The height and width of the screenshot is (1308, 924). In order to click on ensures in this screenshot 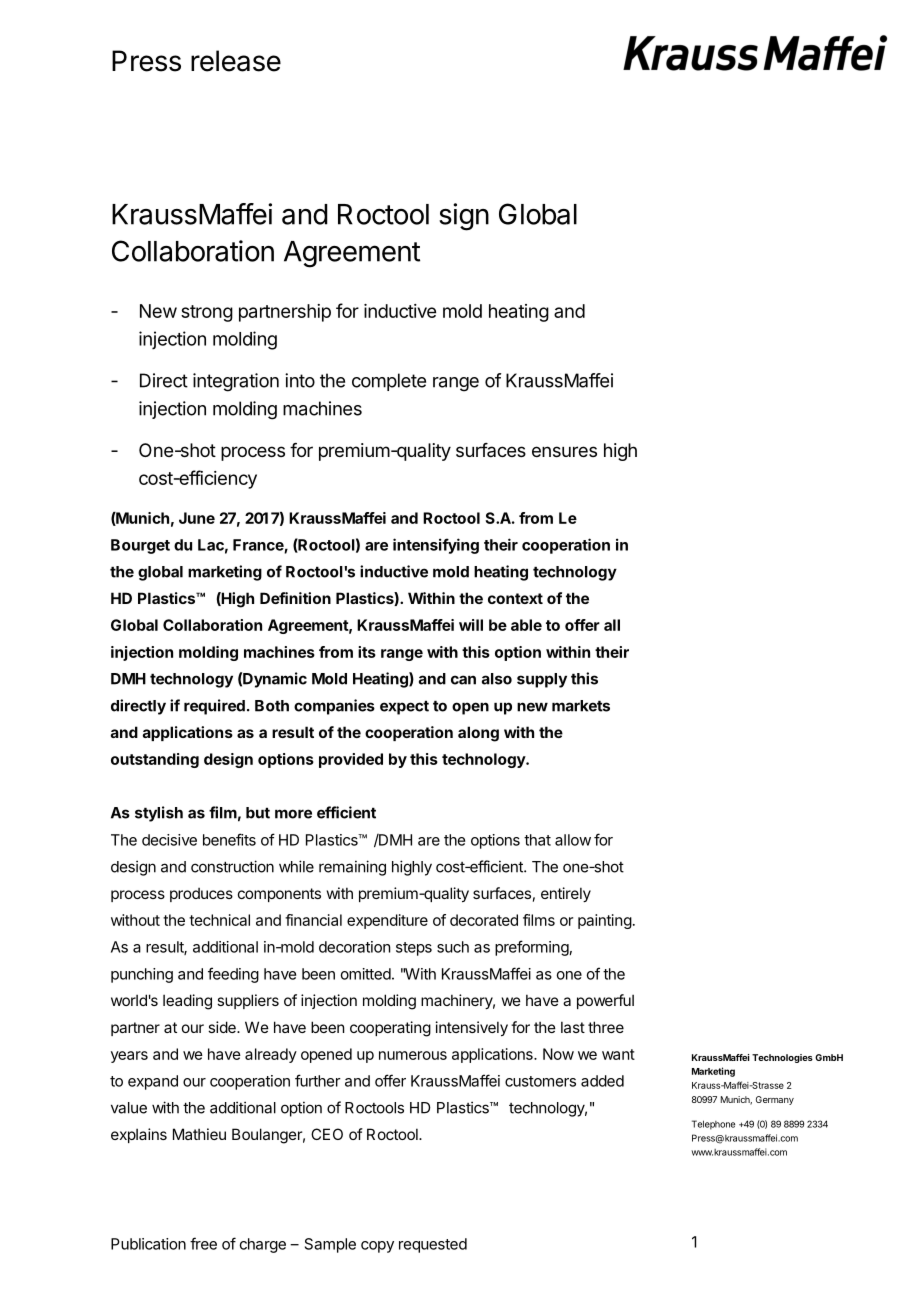, I will do `click(564, 451)`.
